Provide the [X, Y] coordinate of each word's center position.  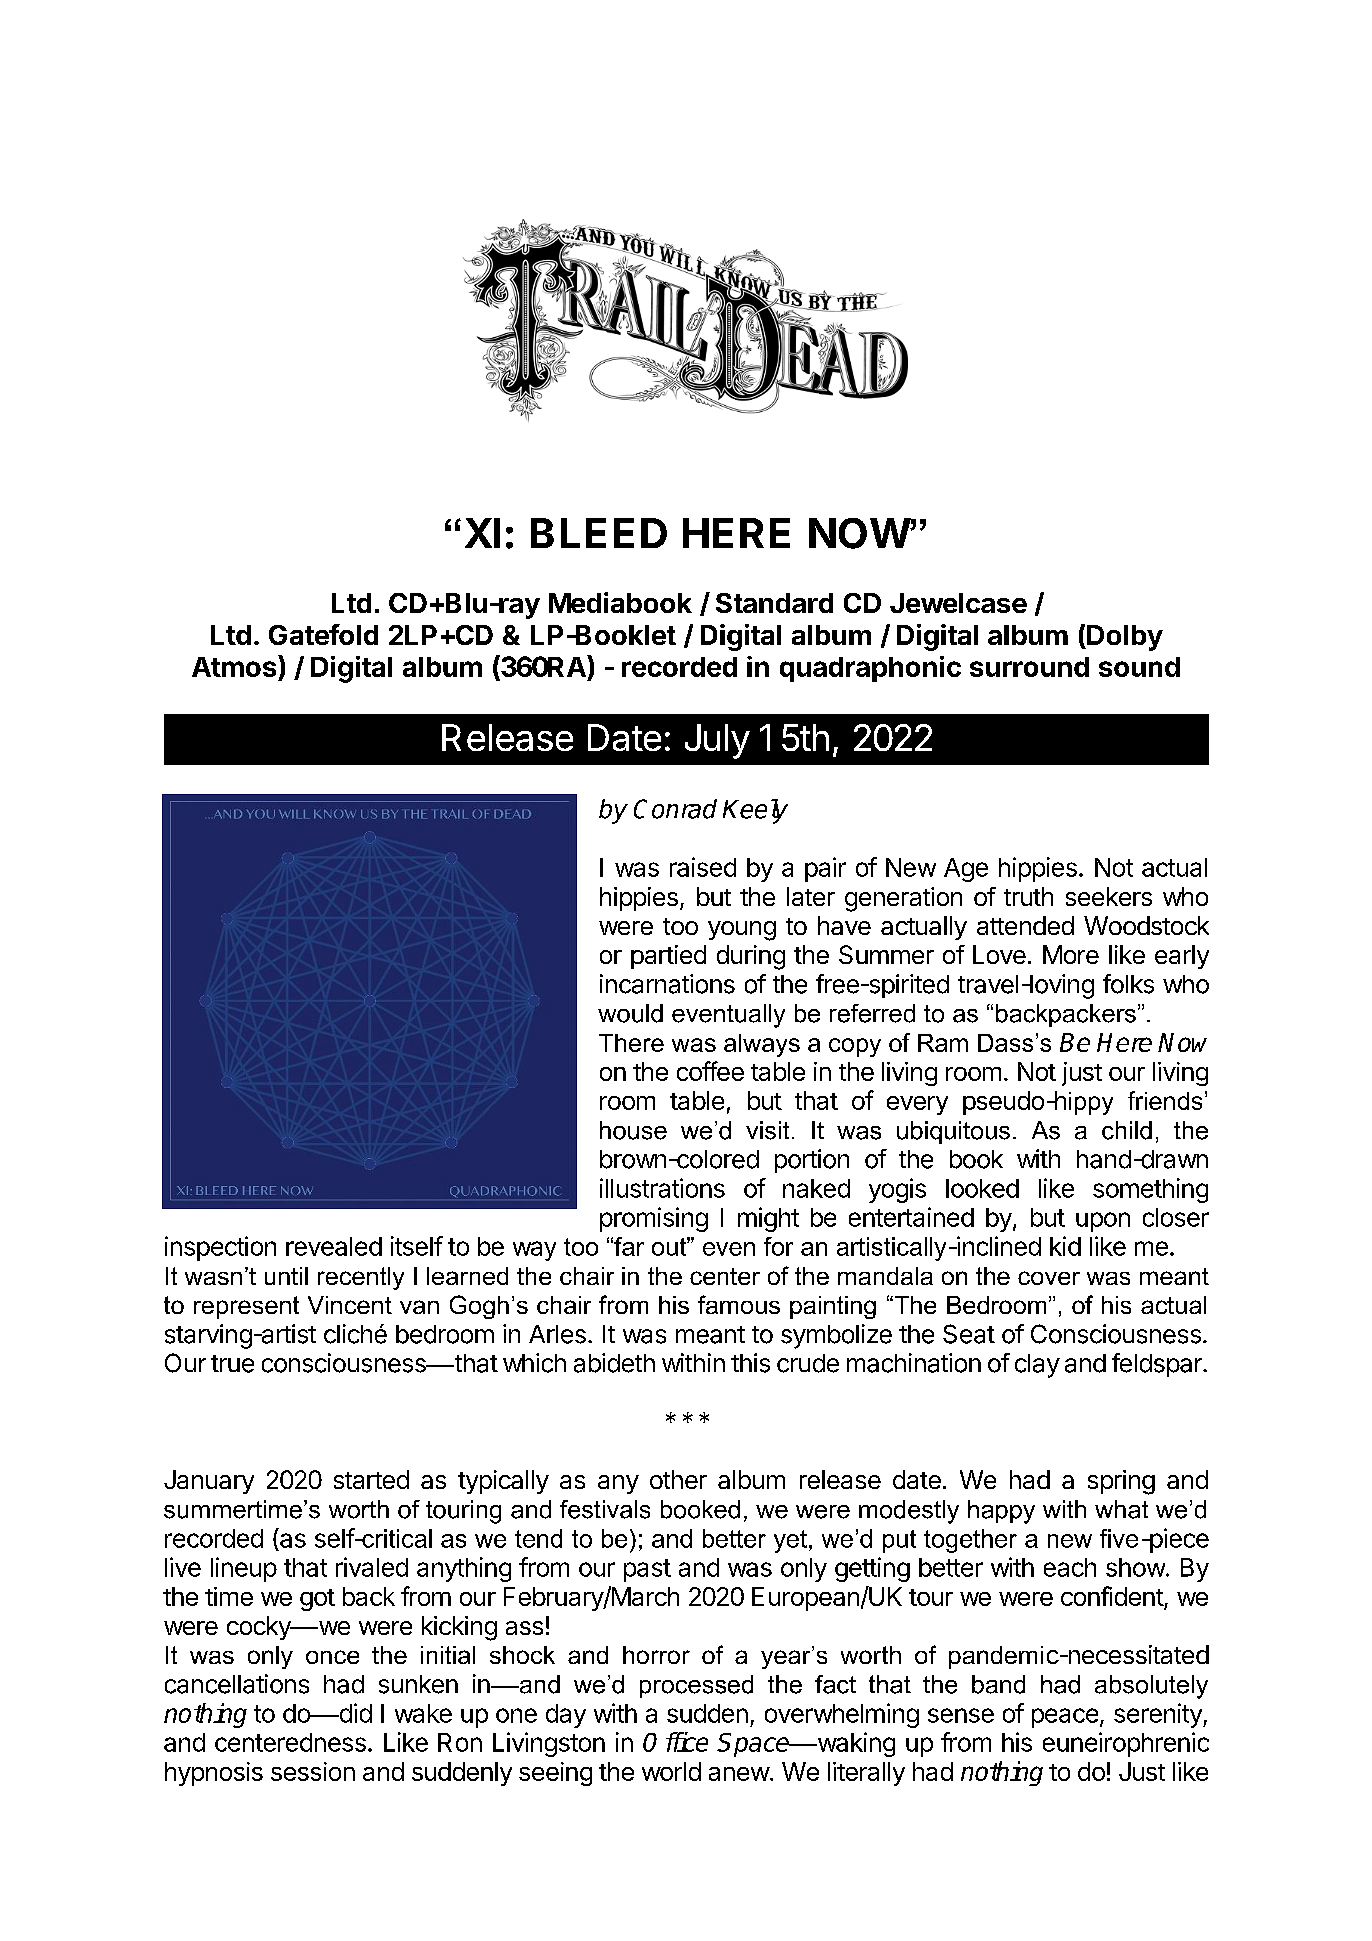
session [313, 1771]
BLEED [599, 533]
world [671, 1771]
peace [1065, 1718]
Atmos [235, 666]
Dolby [1124, 638]
